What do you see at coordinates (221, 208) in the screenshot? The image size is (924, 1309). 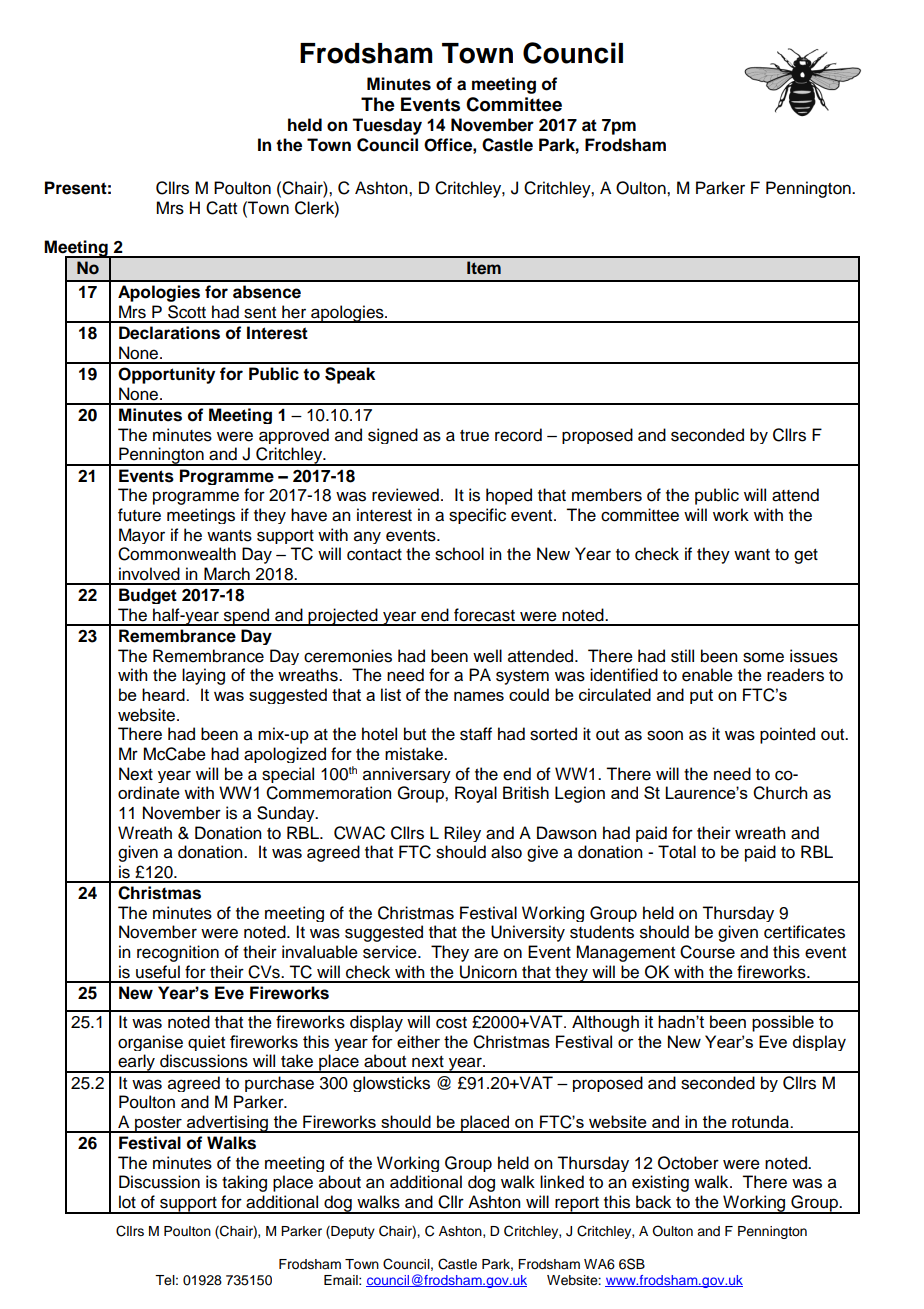 I see `Catt` at bounding box center [221, 208].
